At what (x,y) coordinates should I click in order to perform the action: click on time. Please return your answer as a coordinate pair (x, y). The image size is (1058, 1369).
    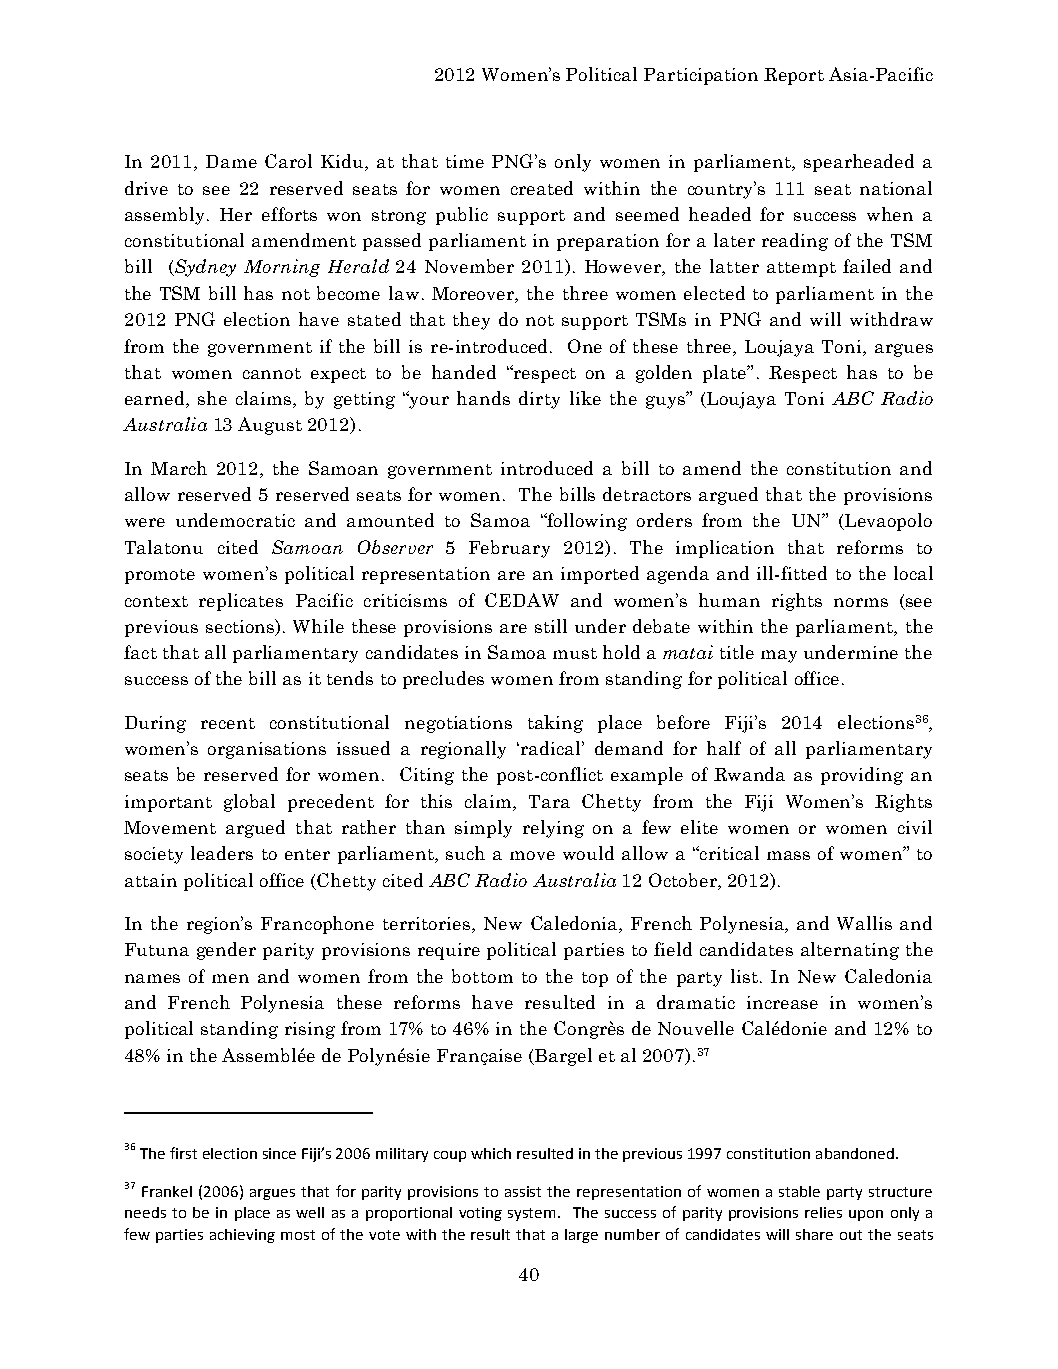
    Looking at the image, I should click on (465, 161).
